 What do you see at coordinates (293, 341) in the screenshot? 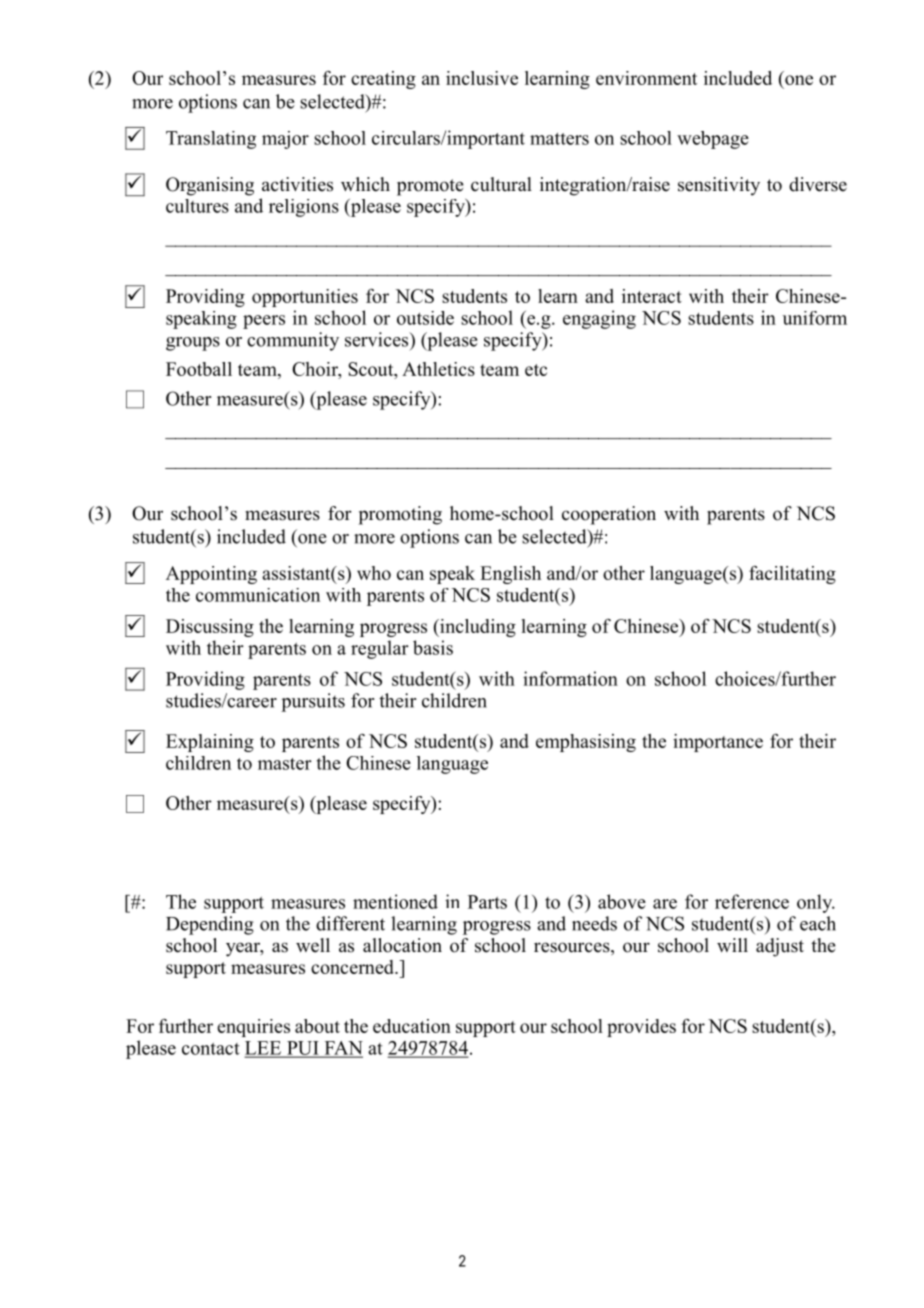
I see `community` at bounding box center [293, 341].
